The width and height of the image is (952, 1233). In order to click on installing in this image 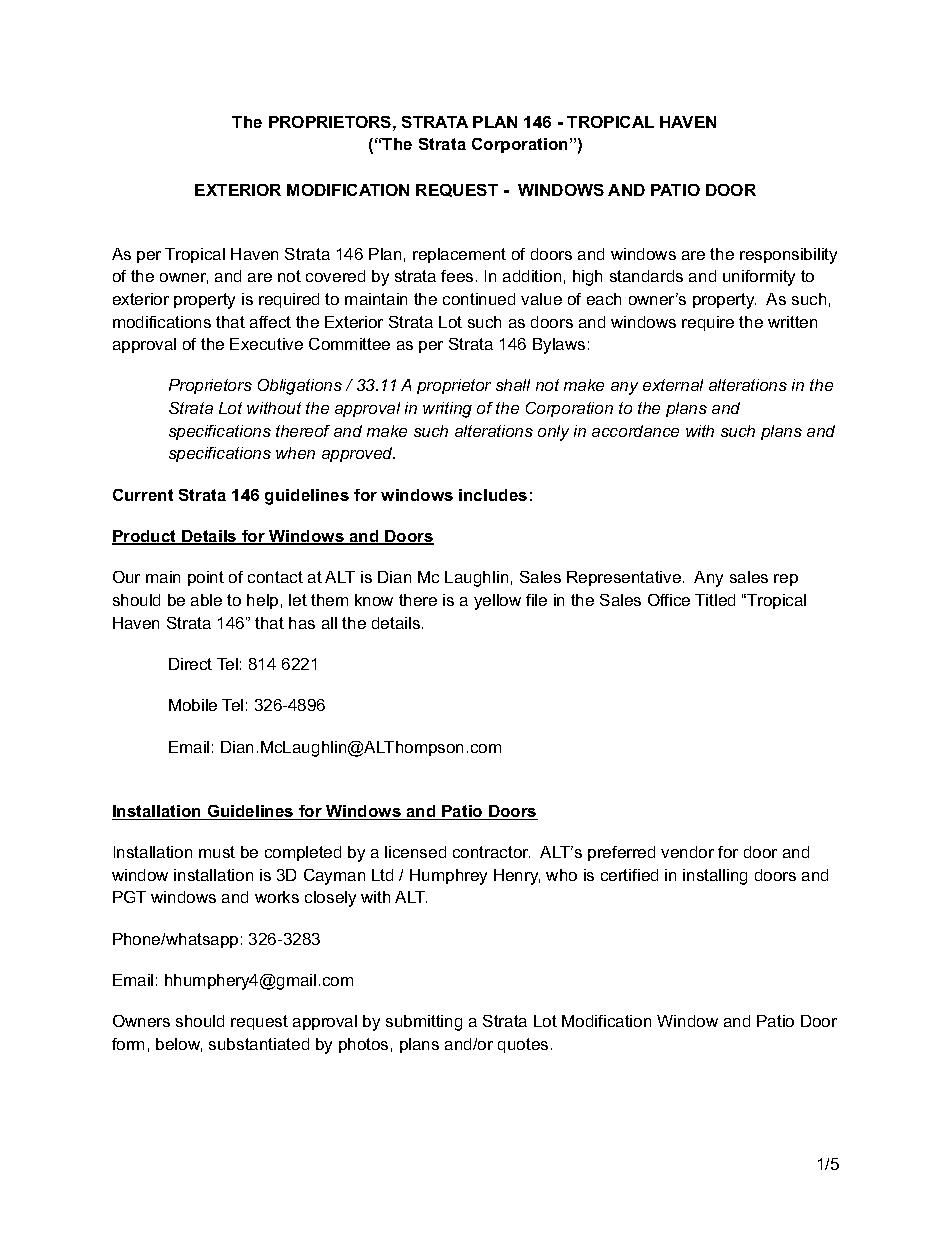, I will do `click(715, 877)`.
